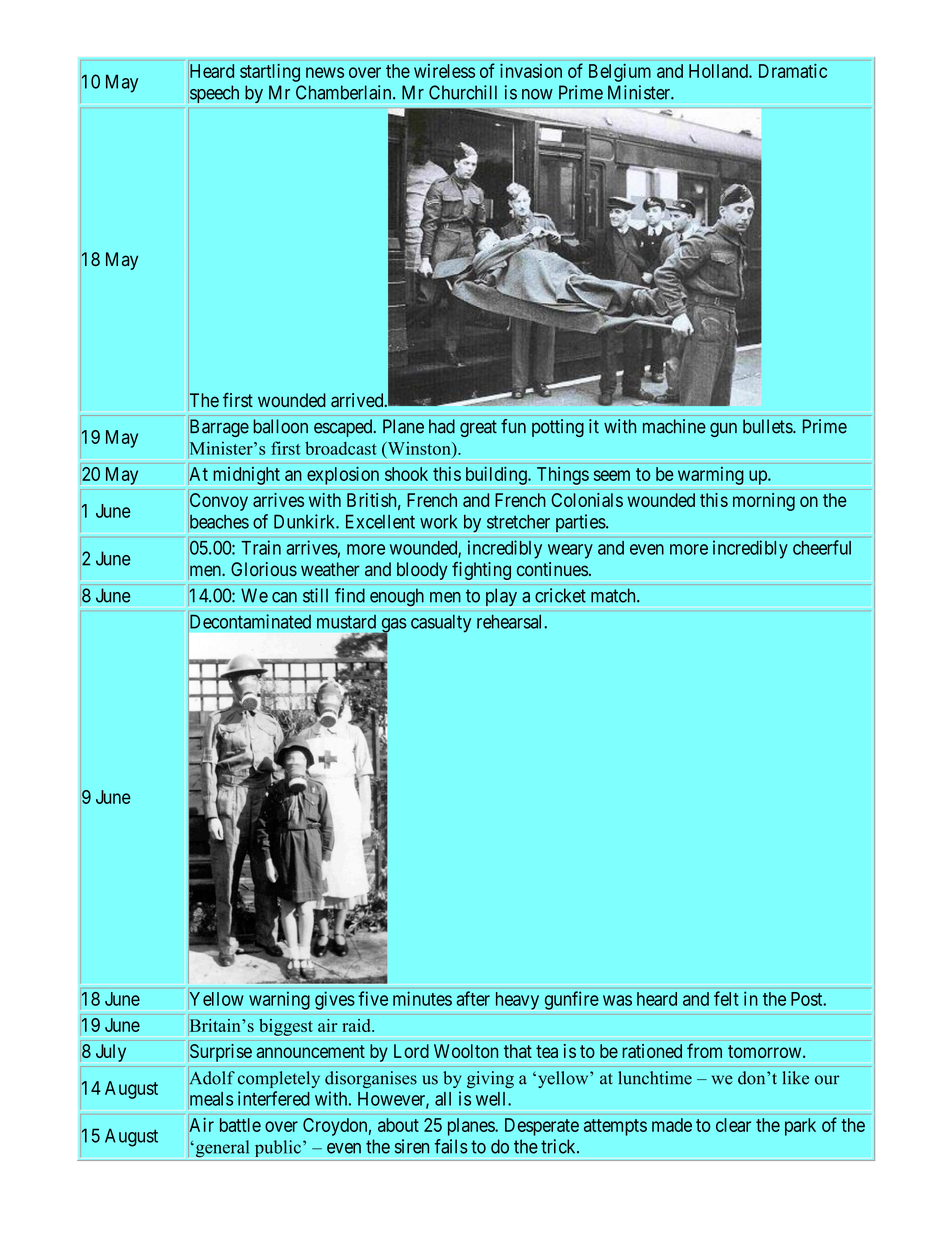 This image has width=952, height=1233. Describe the element at coordinates (492, 1099) in the image. I see `well` at that location.
